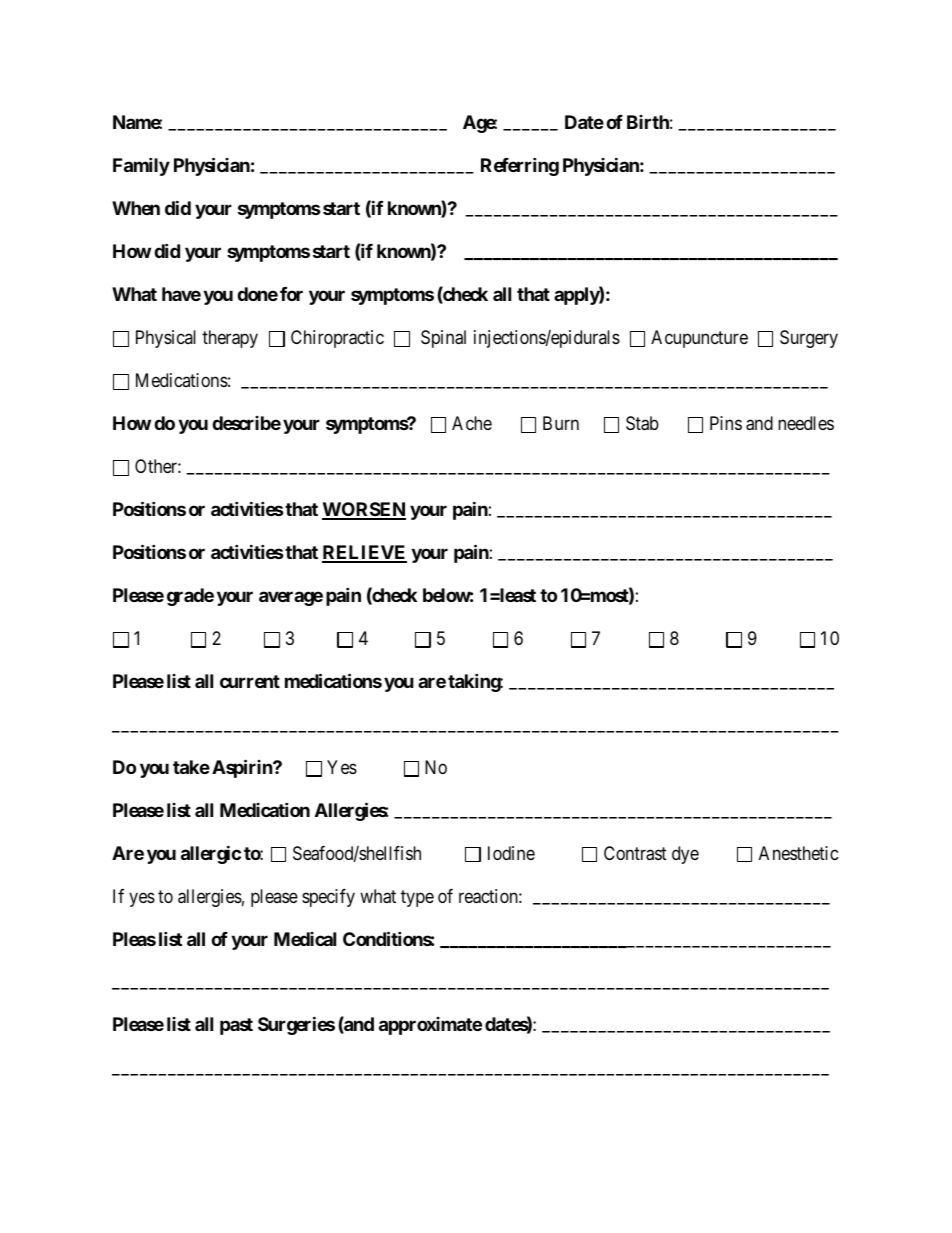 This screenshot has width=952, height=1233. What do you see at coordinates (364, 553) in the screenshot?
I see `RELIEVE` at bounding box center [364, 553].
